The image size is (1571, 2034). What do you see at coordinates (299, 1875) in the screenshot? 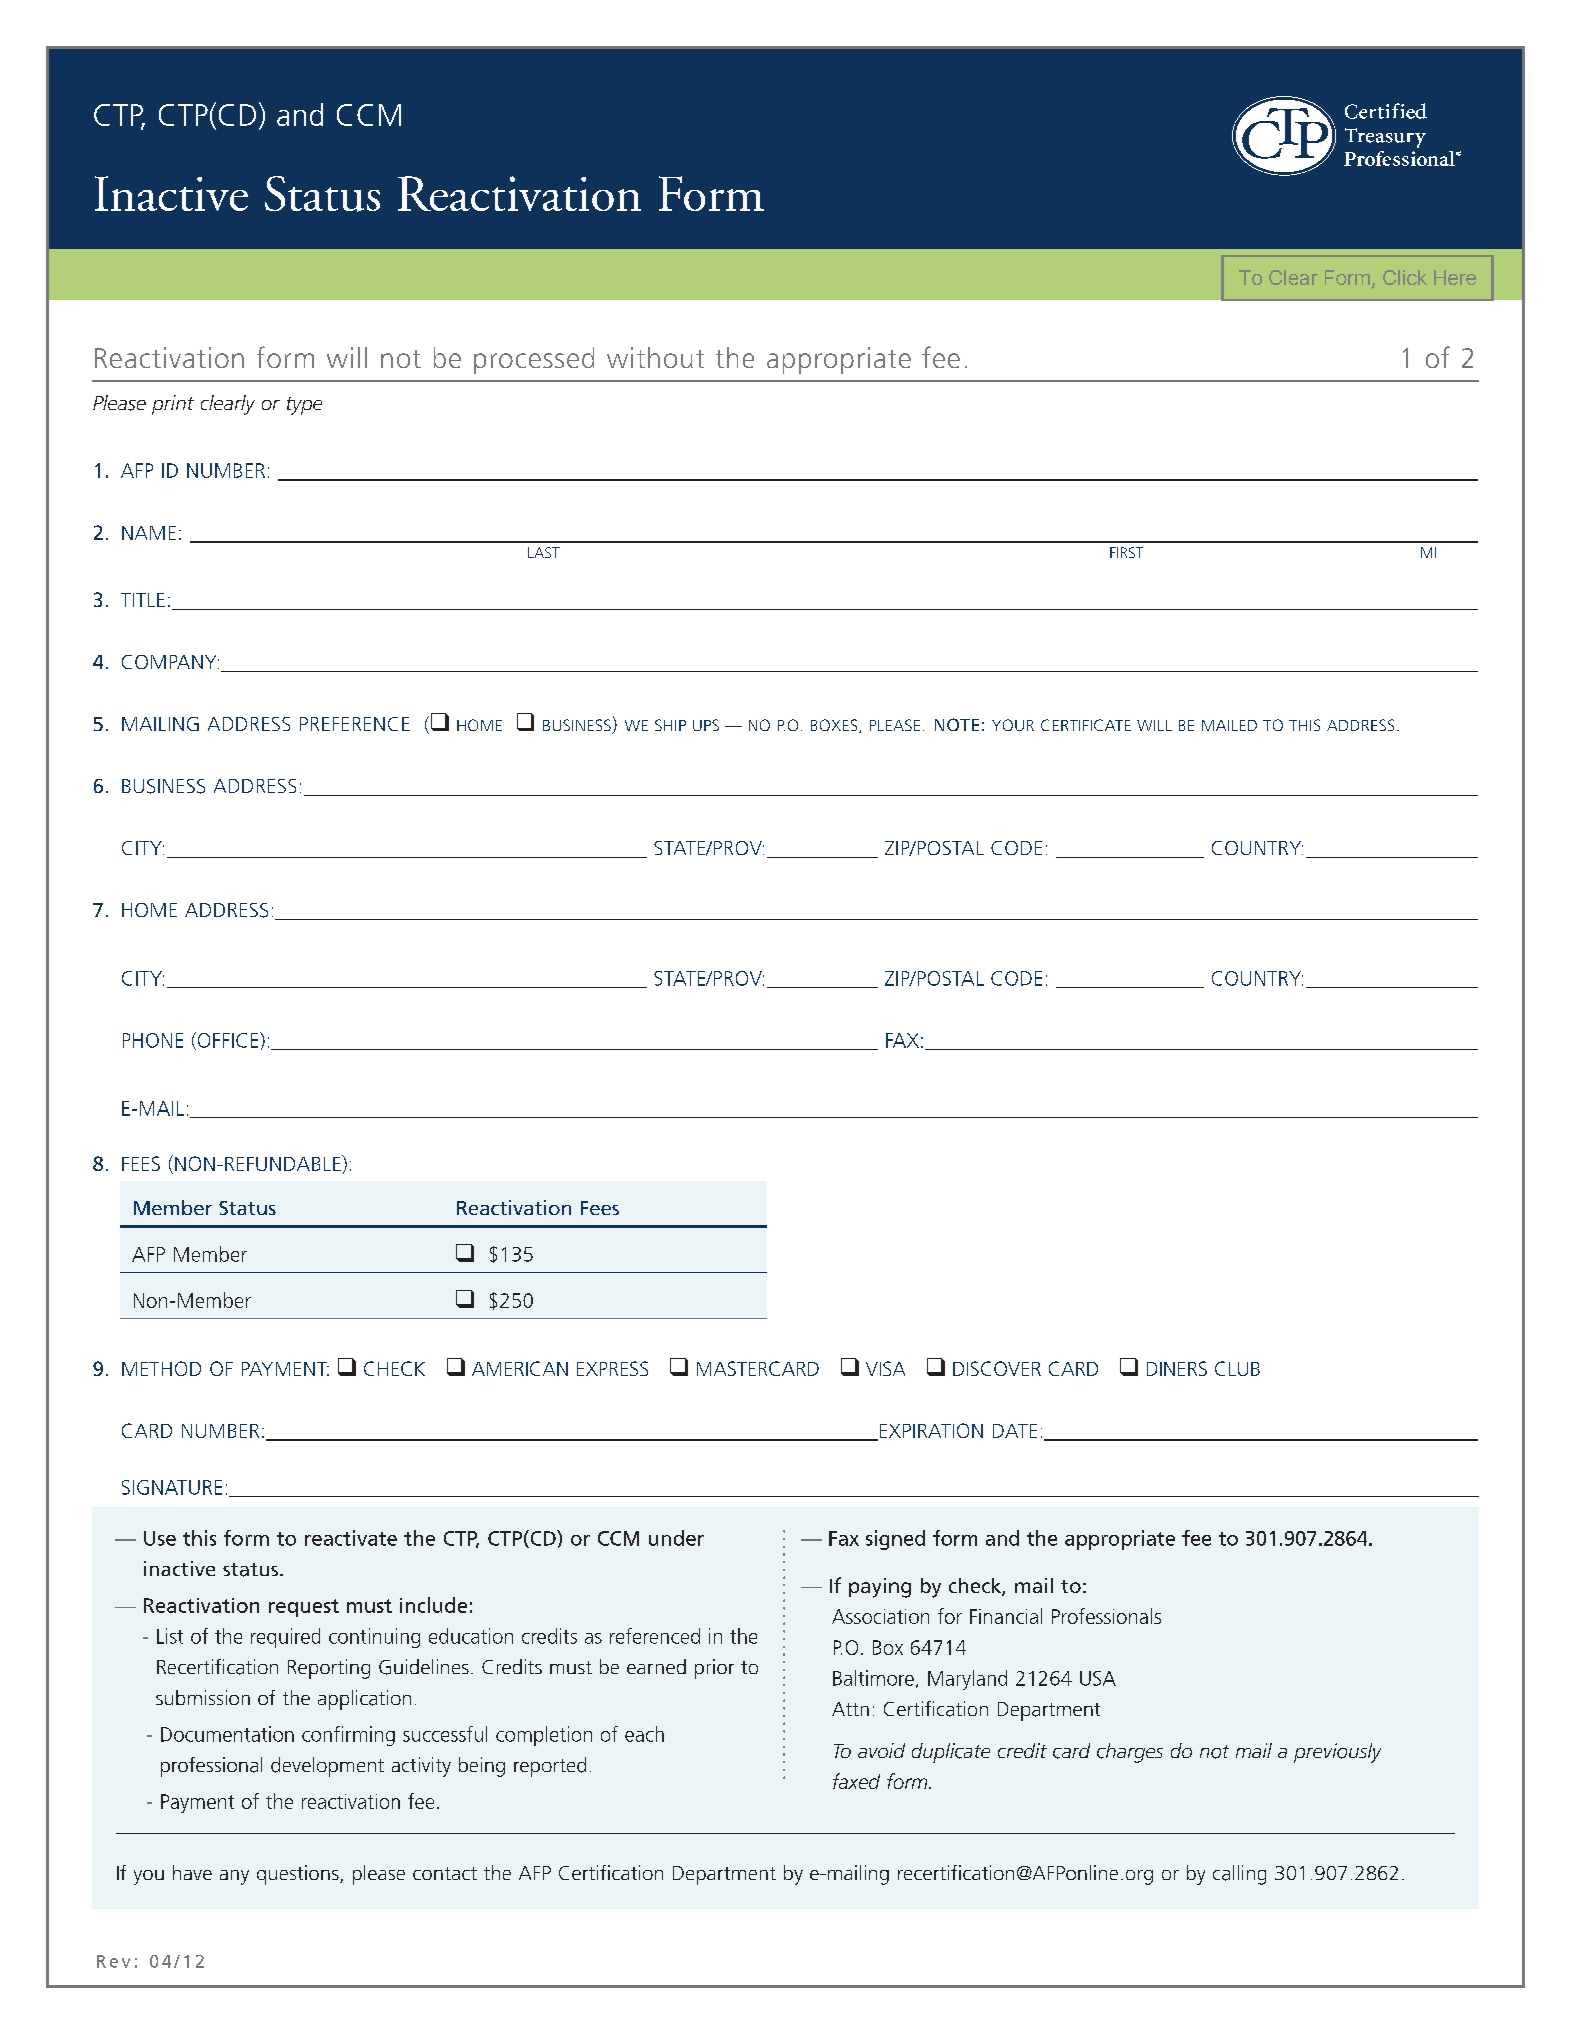
I see `questions` at bounding box center [299, 1875].
